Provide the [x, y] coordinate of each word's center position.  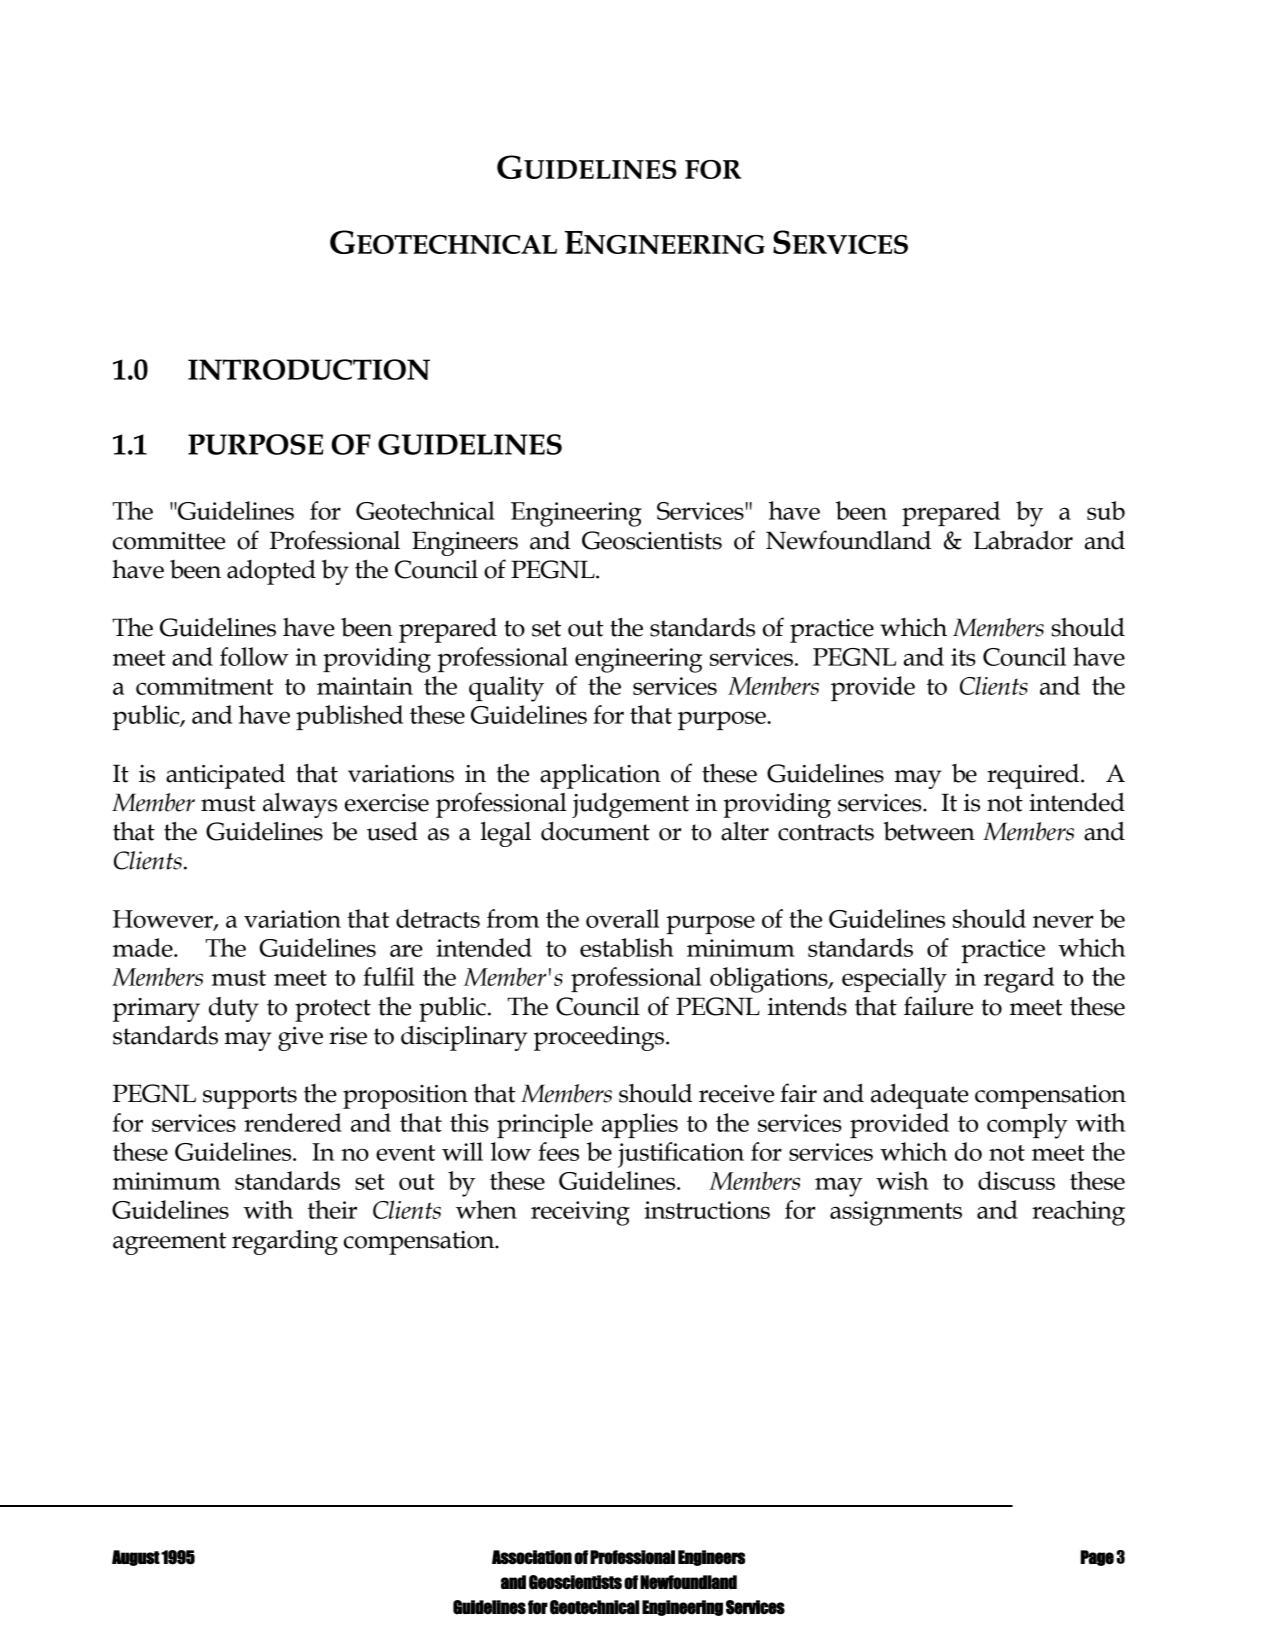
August [136, 1558]
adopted [271, 572]
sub [1106, 510]
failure [938, 1006]
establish [627, 947]
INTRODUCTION [309, 369]
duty [234, 1009]
